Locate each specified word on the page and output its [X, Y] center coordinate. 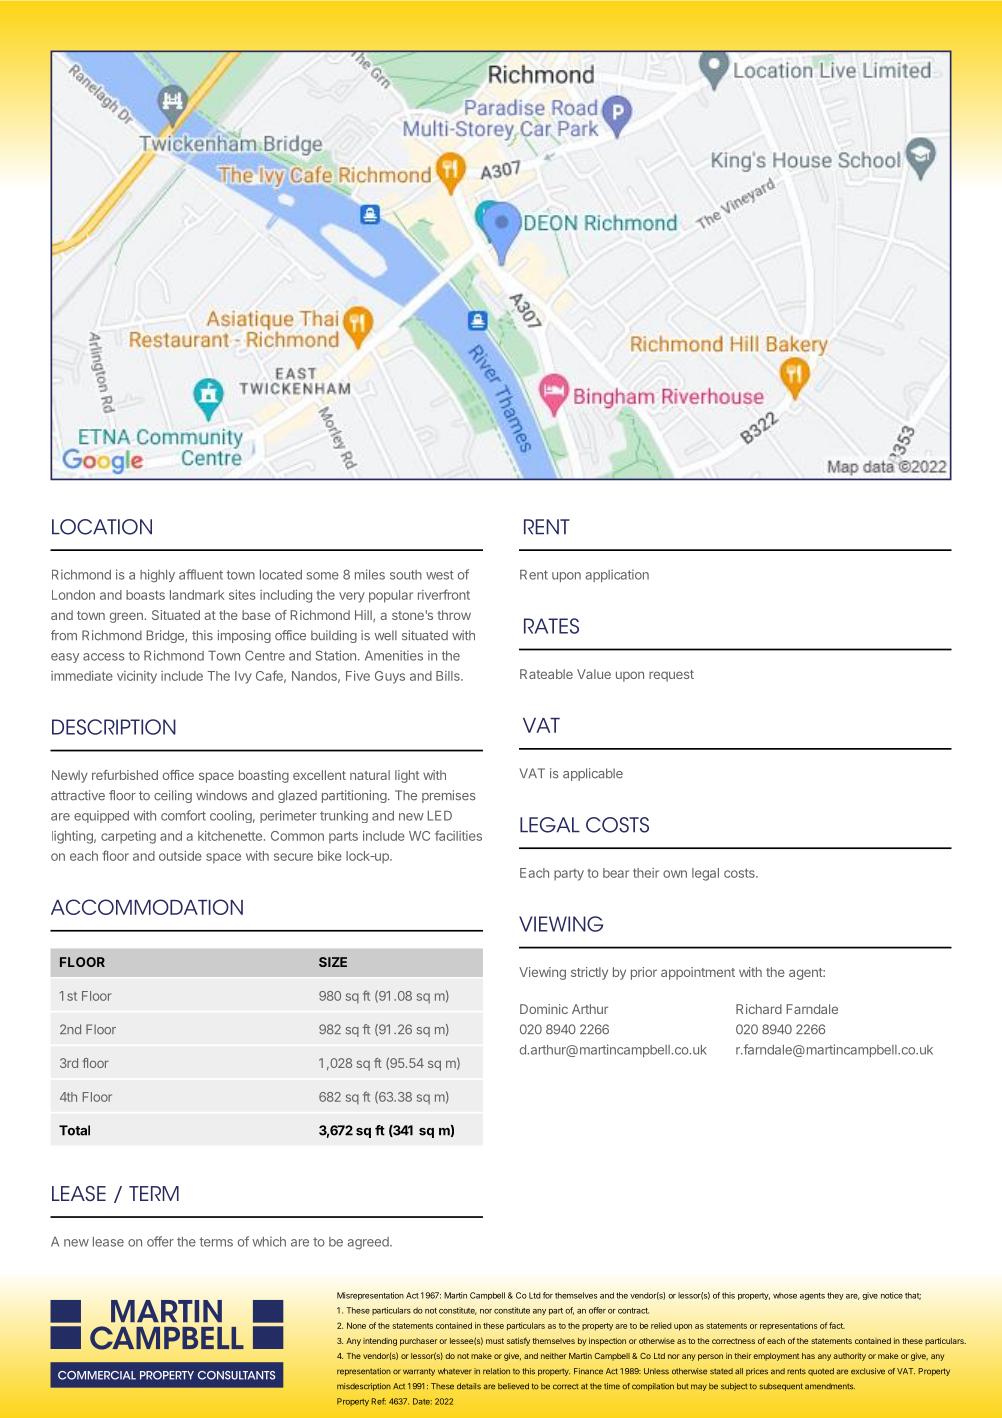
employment [776, 1357]
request [671, 676]
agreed [369, 1243]
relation [496, 1371]
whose [785, 1295]
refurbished [125, 775]
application [617, 575]
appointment [698, 973]
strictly [589, 973]
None [356, 1325]
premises [449, 796]
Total [74, 1130]
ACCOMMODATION [147, 907]
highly [157, 576]
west [440, 575]
